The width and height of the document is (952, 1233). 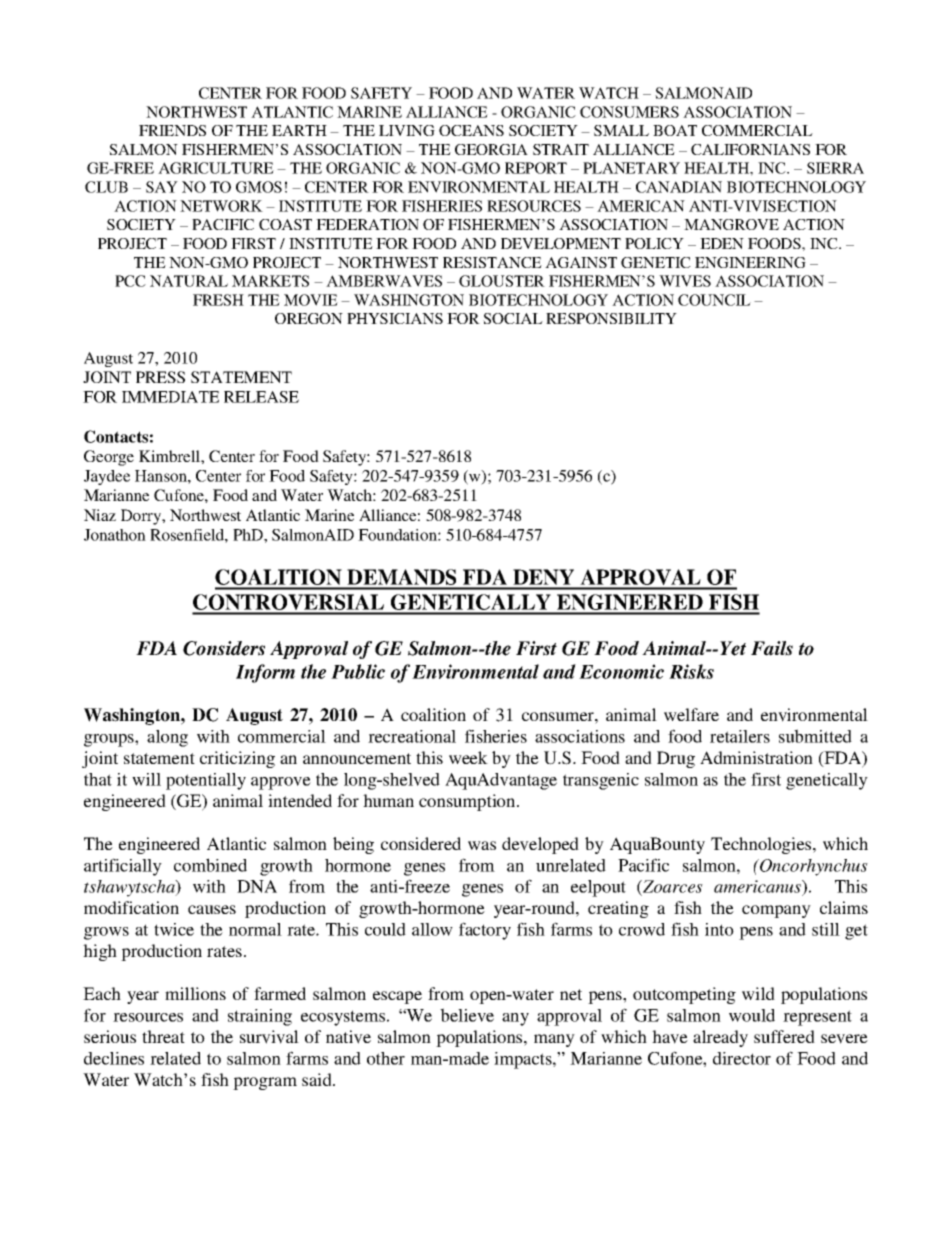 What do you see at coordinates (491, 149) in the document?
I see `GEORGIA` at bounding box center [491, 149].
